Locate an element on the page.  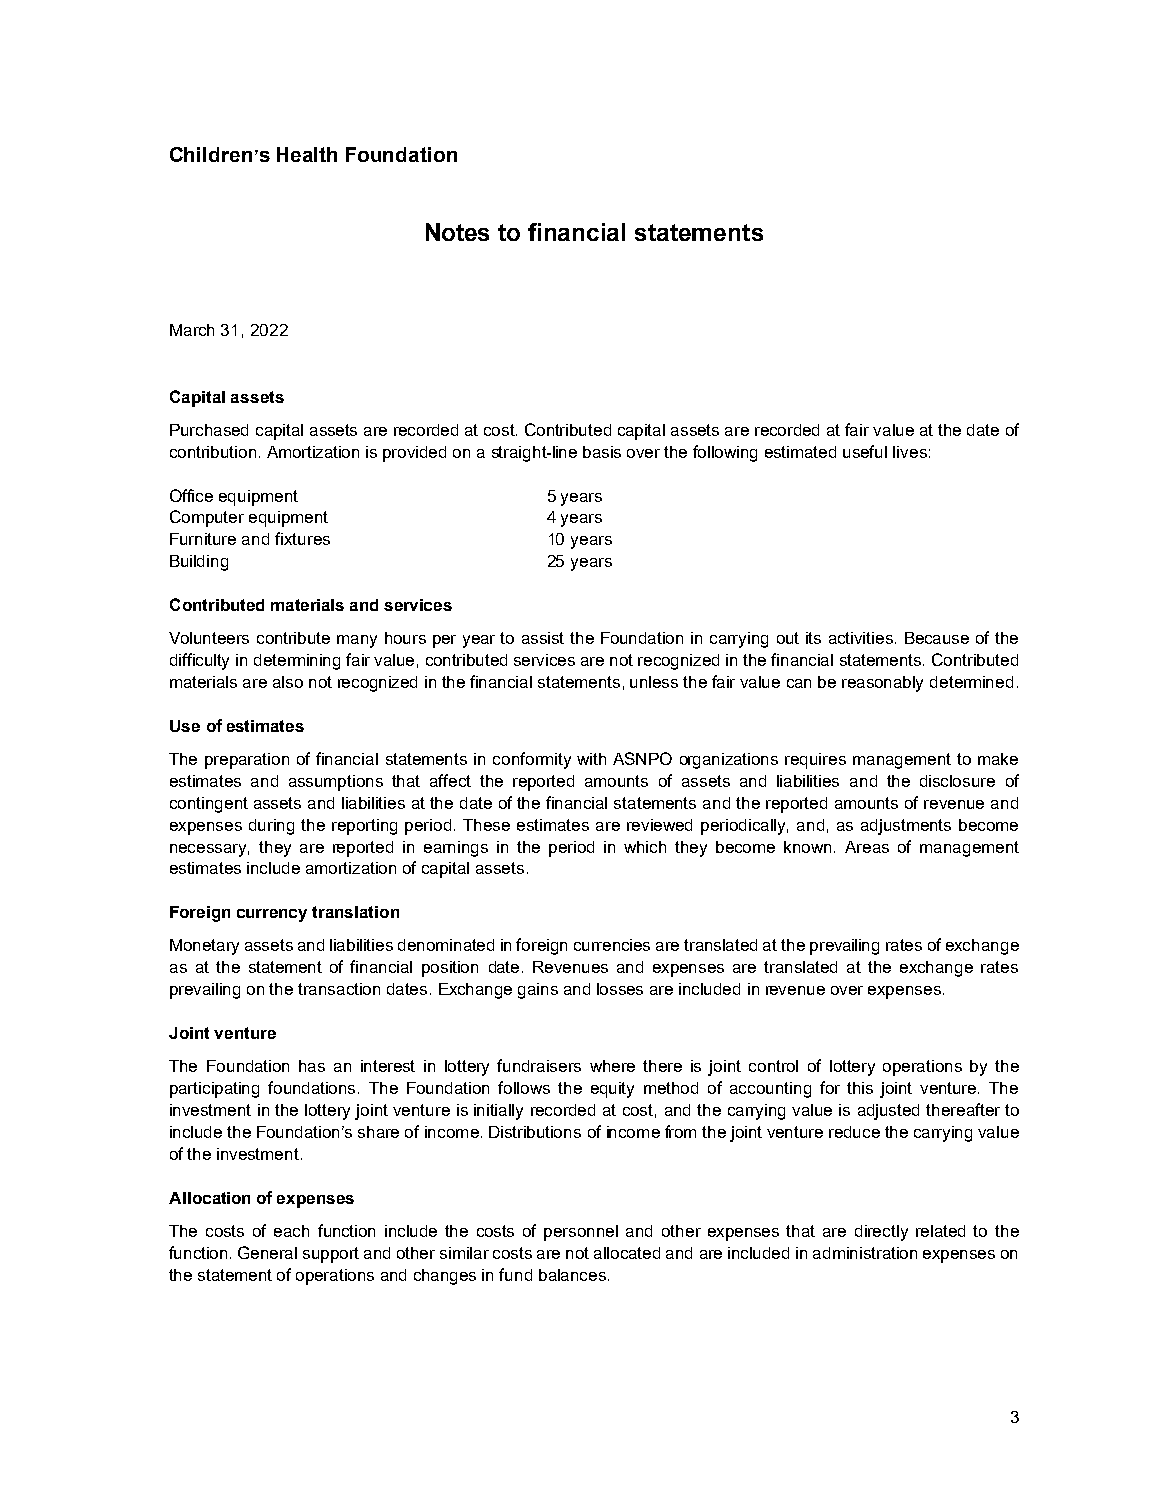
lives is located at coordinates (910, 452).
